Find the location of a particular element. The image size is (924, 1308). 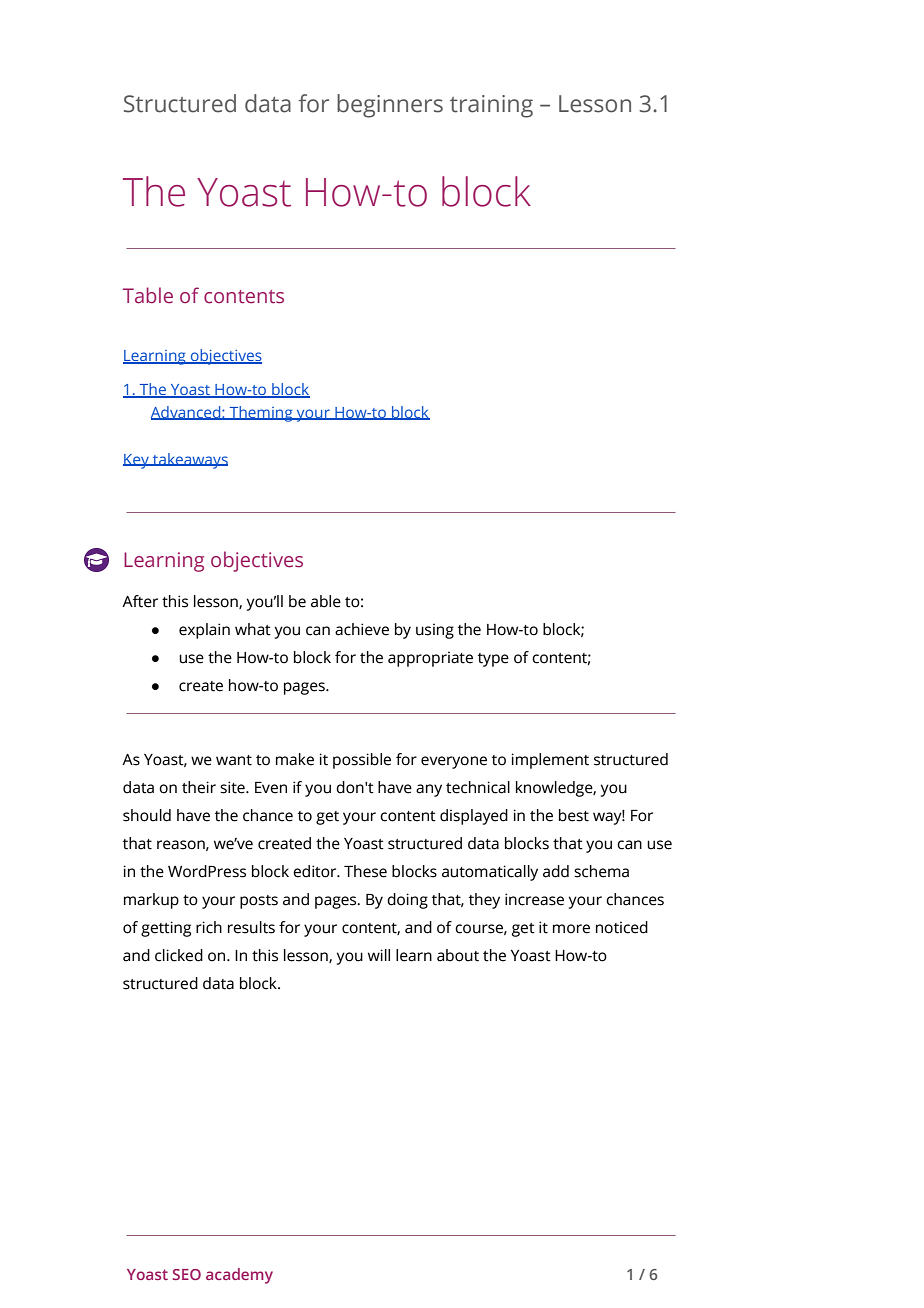

implement is located at coordinates (550, 761).
